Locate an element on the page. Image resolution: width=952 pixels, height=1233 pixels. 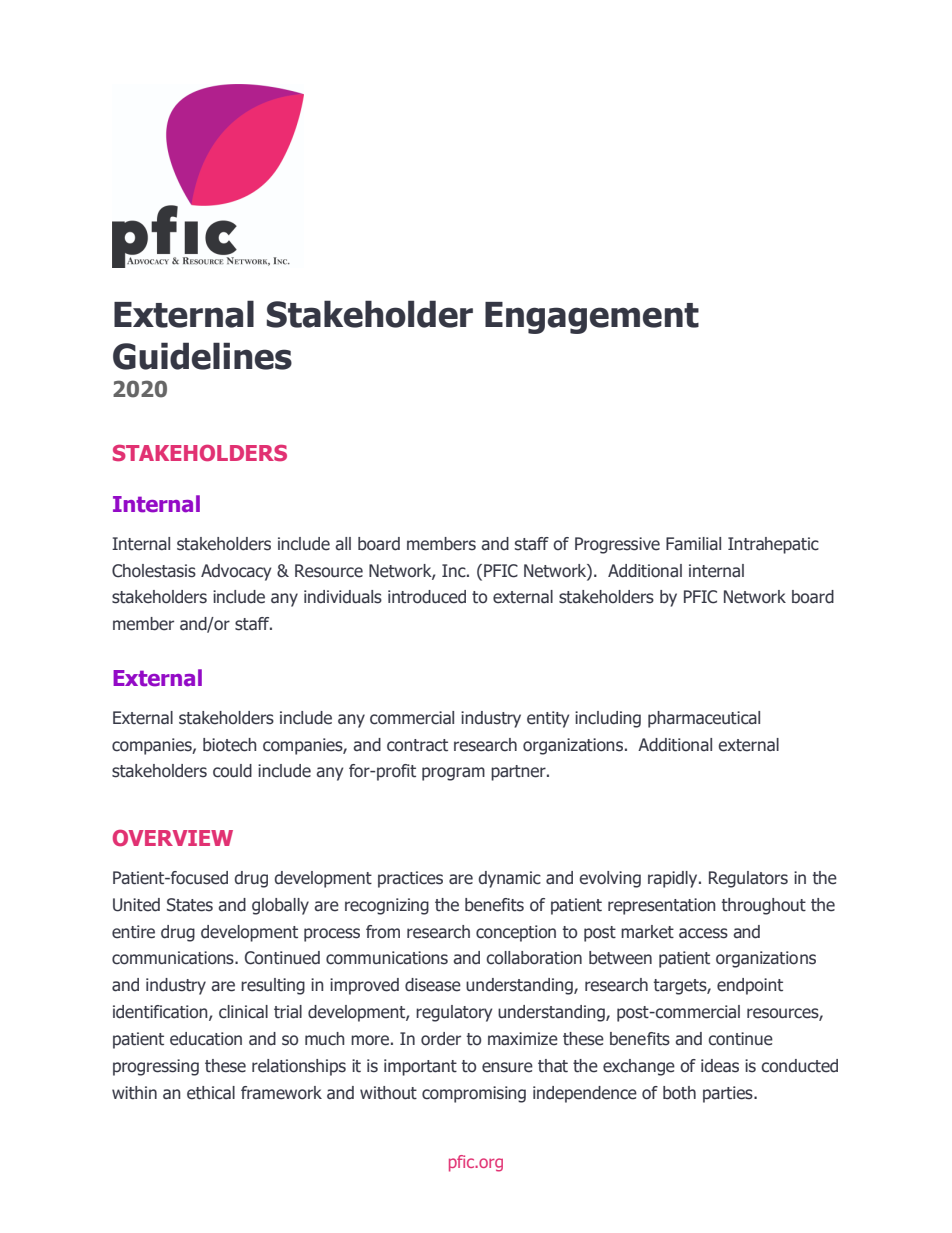
Regulators is located at coordinates (748, 879).
